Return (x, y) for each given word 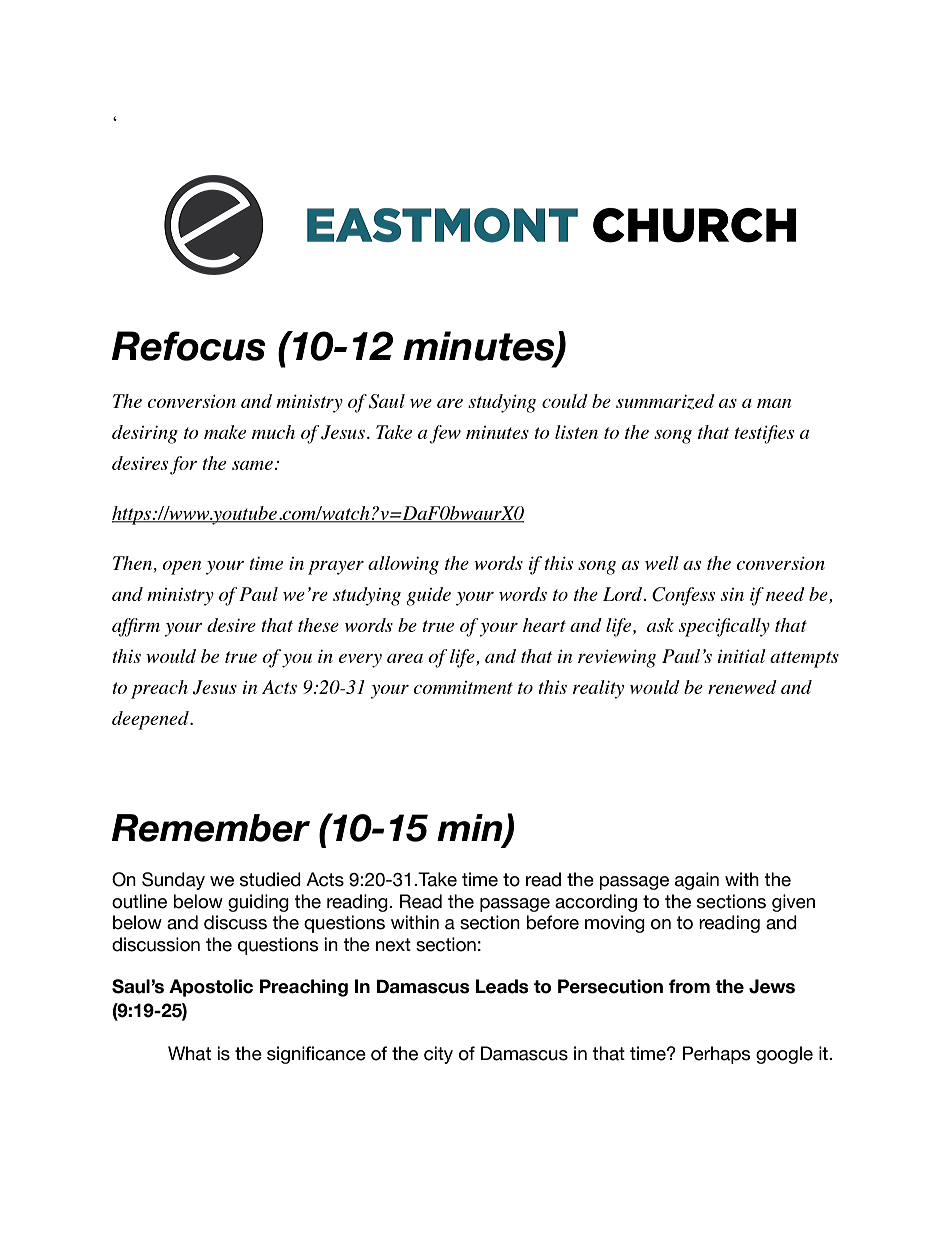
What (189, 1053)
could (565, 401)
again (697, 881)
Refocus (188, 346)
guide (428, 596)
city (438, 1055)
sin (732, 594)
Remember (211, 828)
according (596, 903)
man (774, 403)
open (181, 568)
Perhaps (717, 1055)
